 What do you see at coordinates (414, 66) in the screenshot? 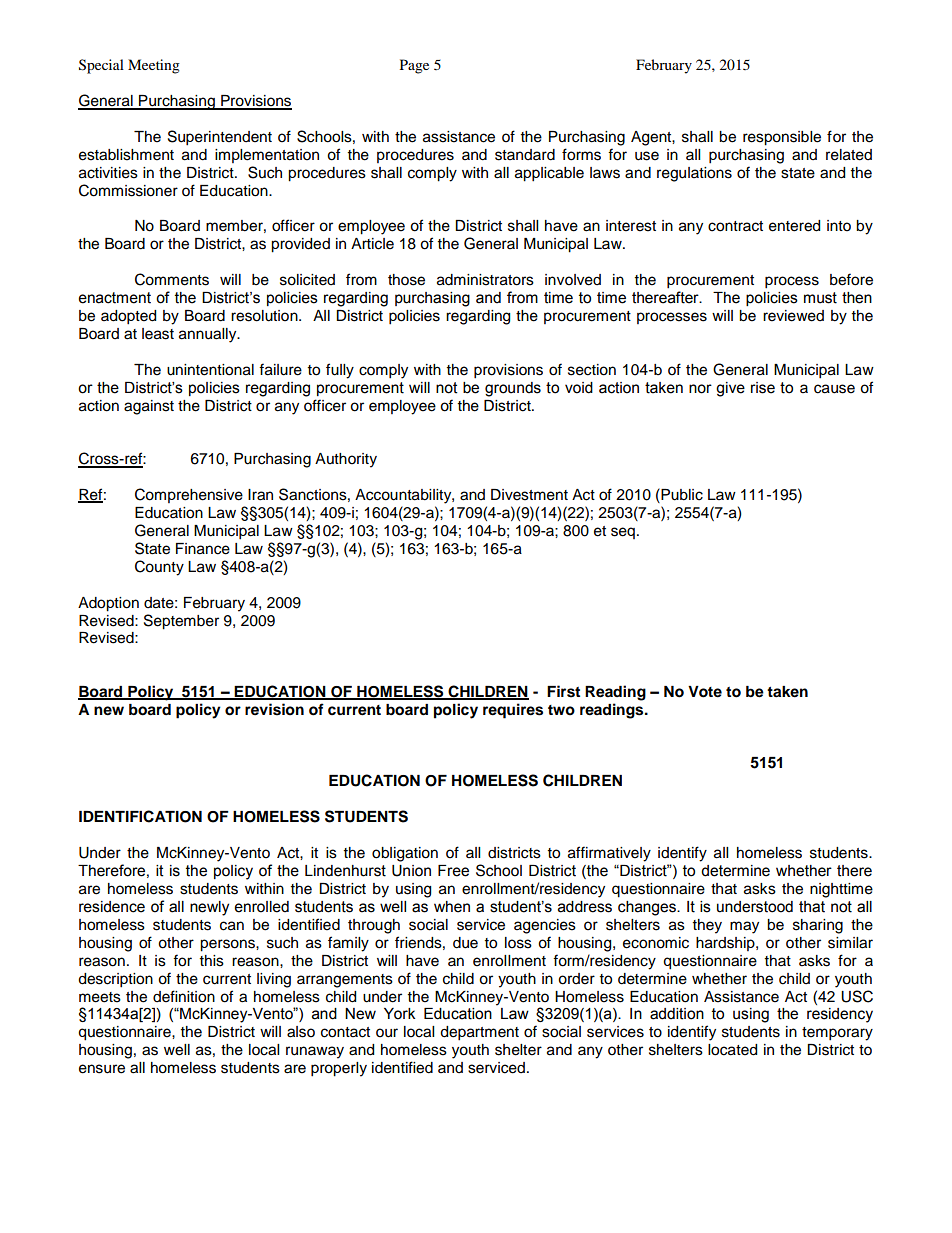
I see `Page` at bounding box center [414, 66].
